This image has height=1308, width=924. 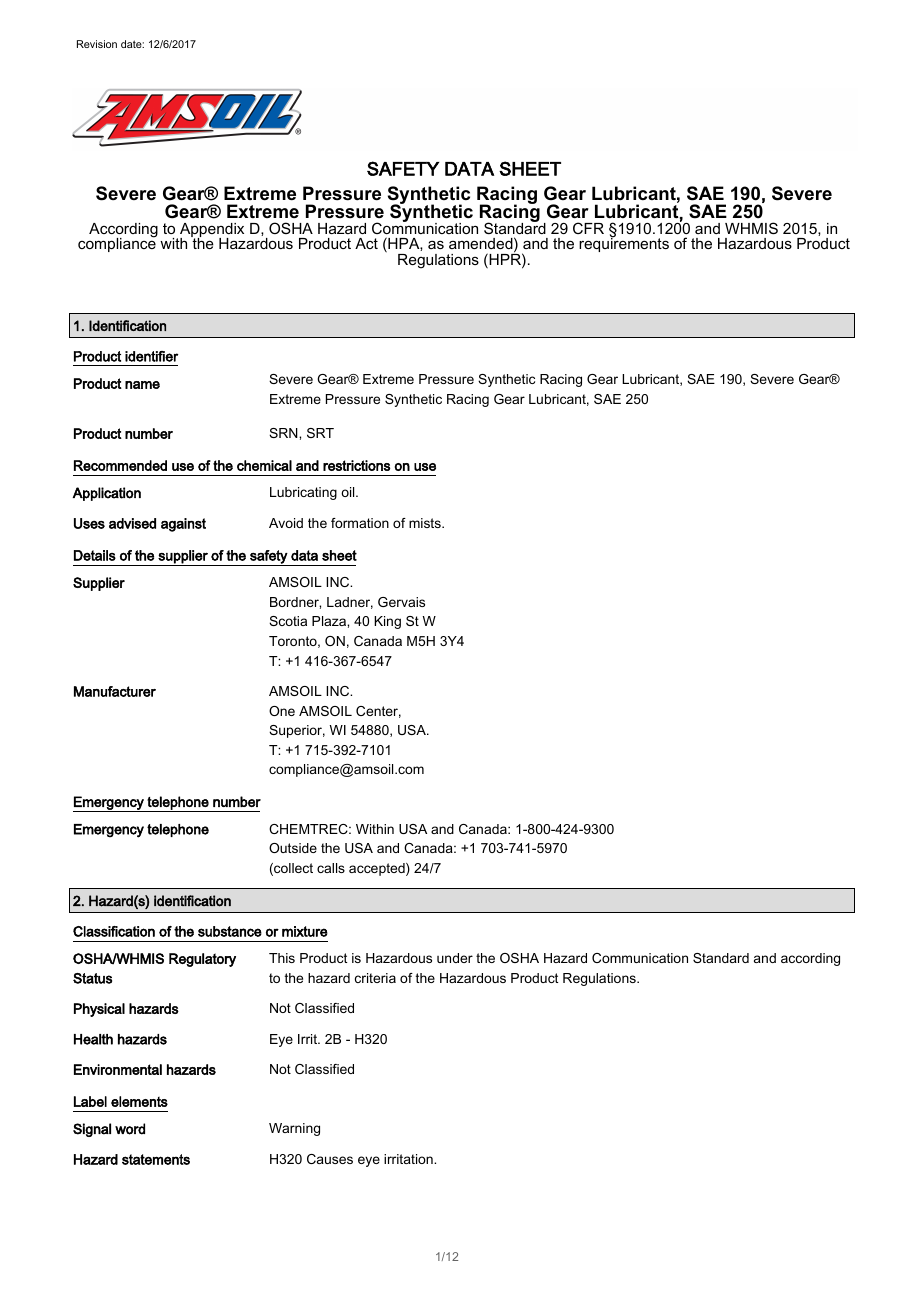 I want to click on Revision, so click(x=97, y=44).
